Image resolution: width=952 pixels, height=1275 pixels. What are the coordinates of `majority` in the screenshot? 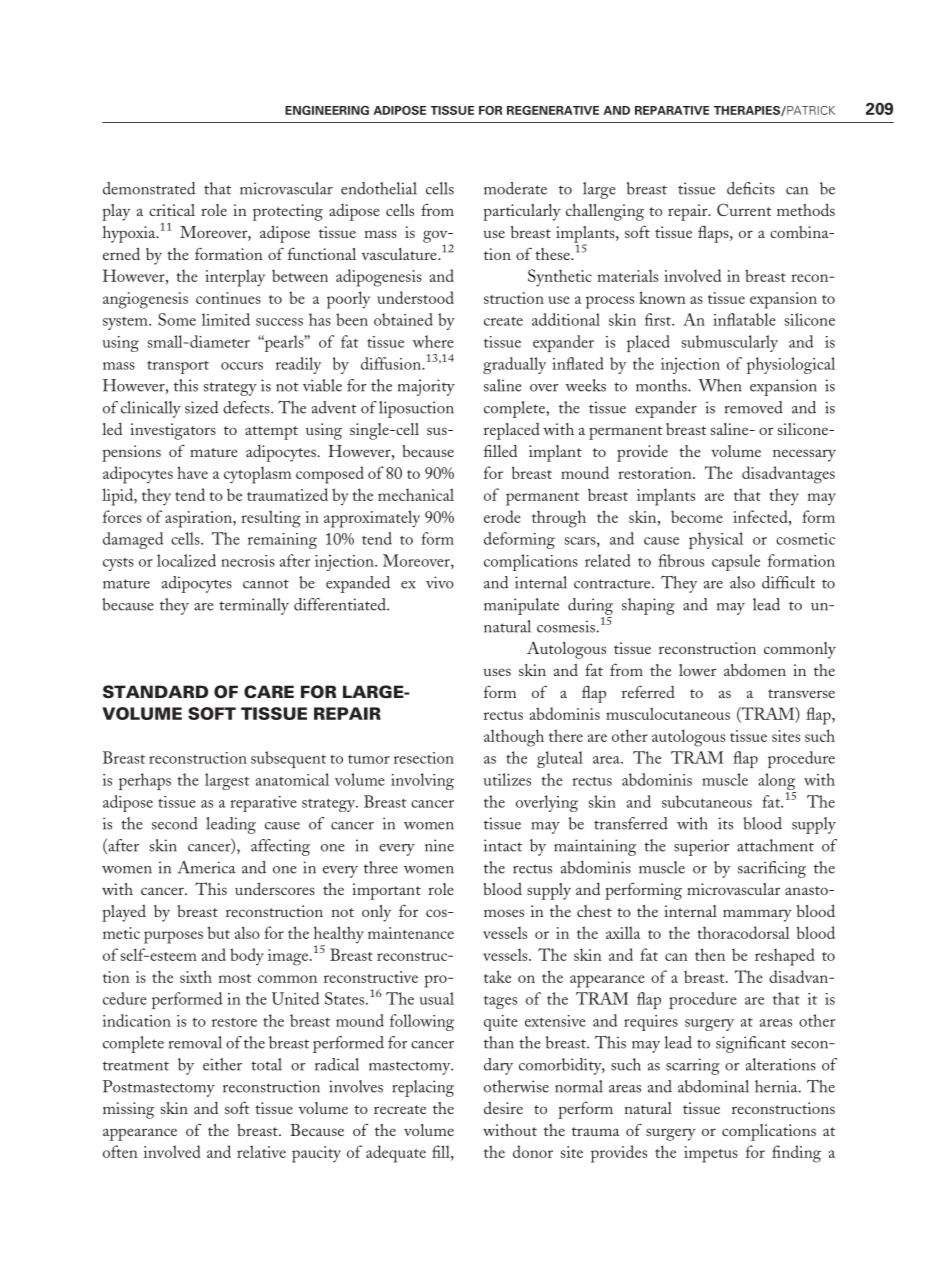 It's located at (426, 387).
